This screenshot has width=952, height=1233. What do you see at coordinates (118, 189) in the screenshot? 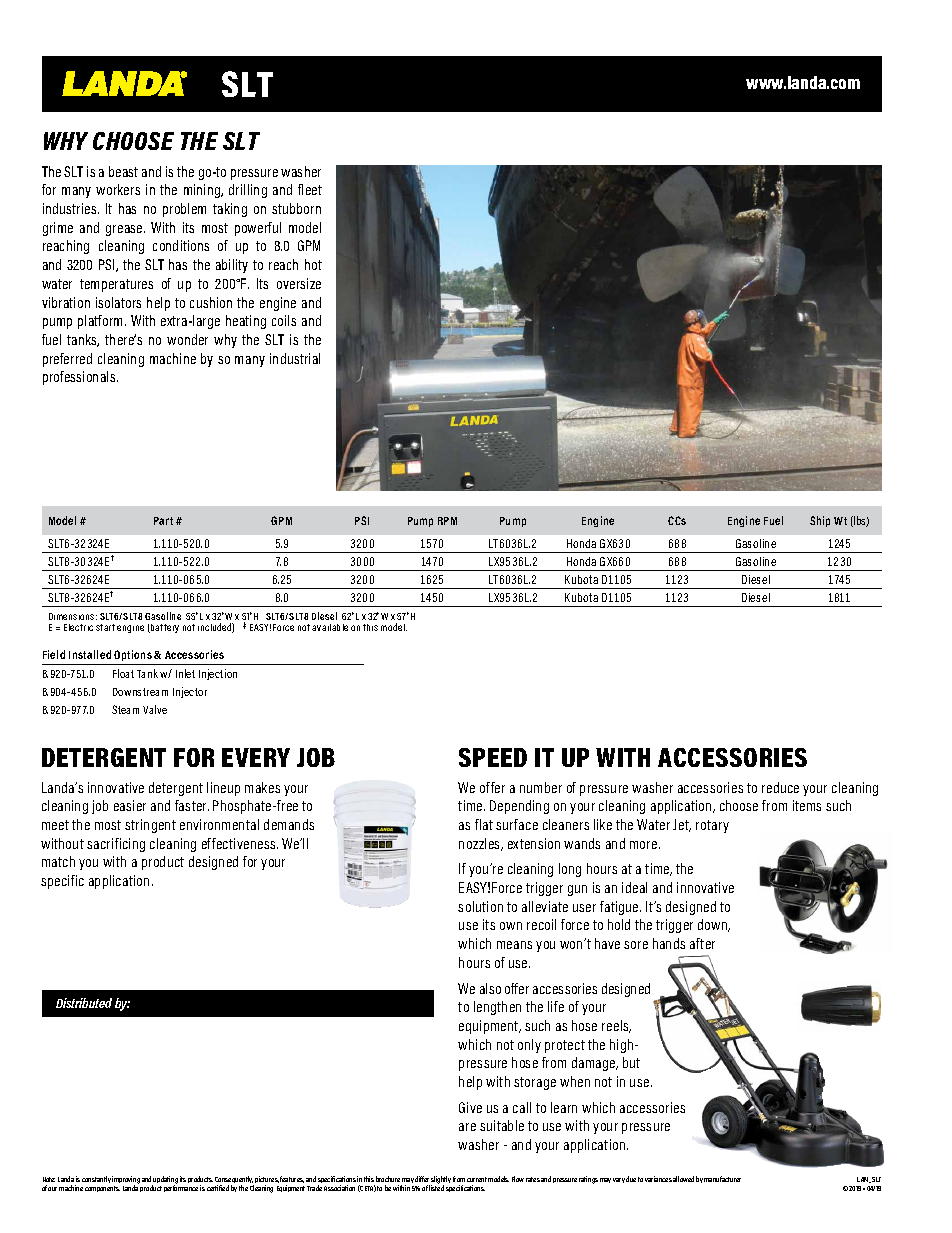
I see `workers` at bounding box center [118, 189].
